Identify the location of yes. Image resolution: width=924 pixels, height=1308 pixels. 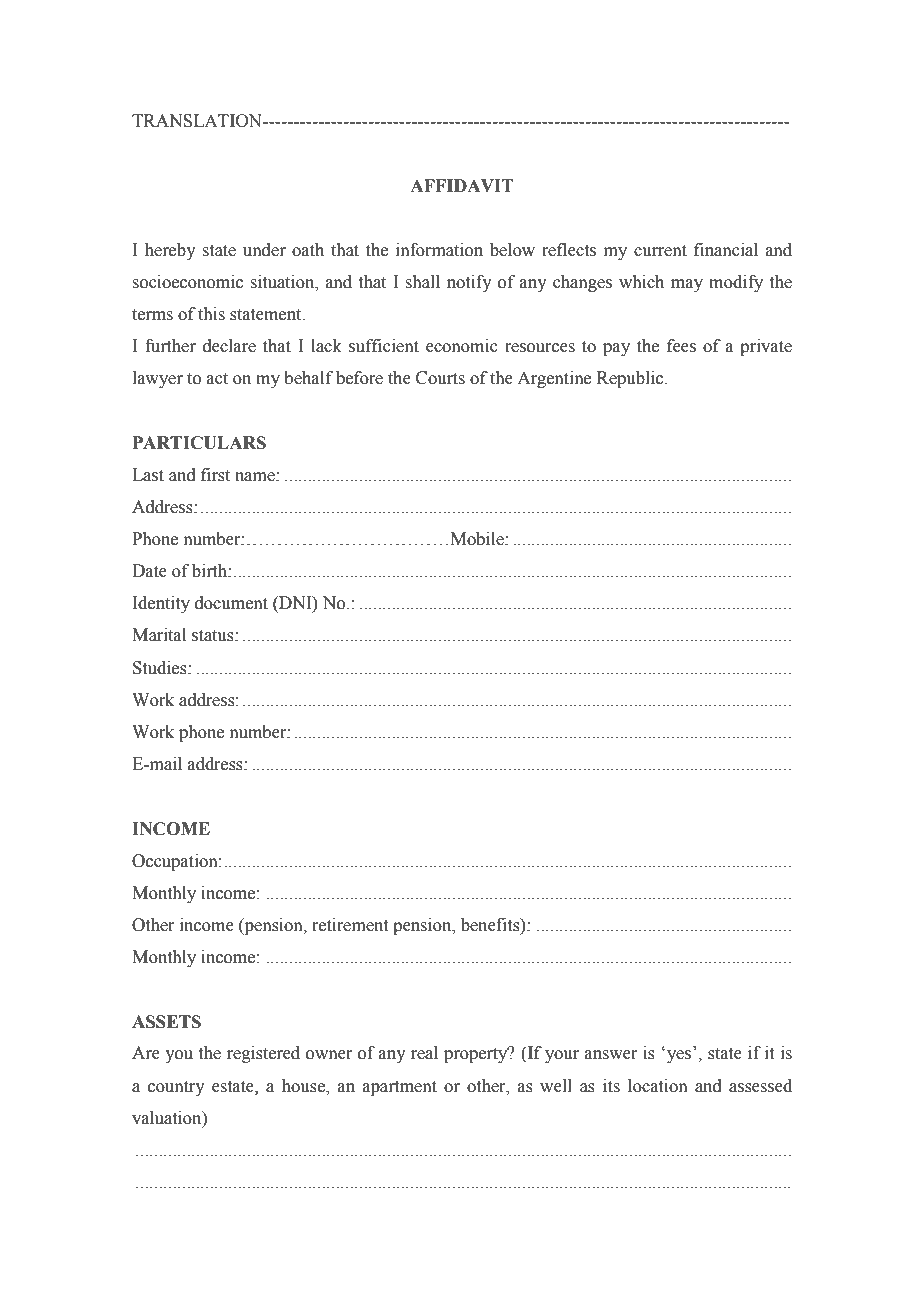
(679, 1056).
